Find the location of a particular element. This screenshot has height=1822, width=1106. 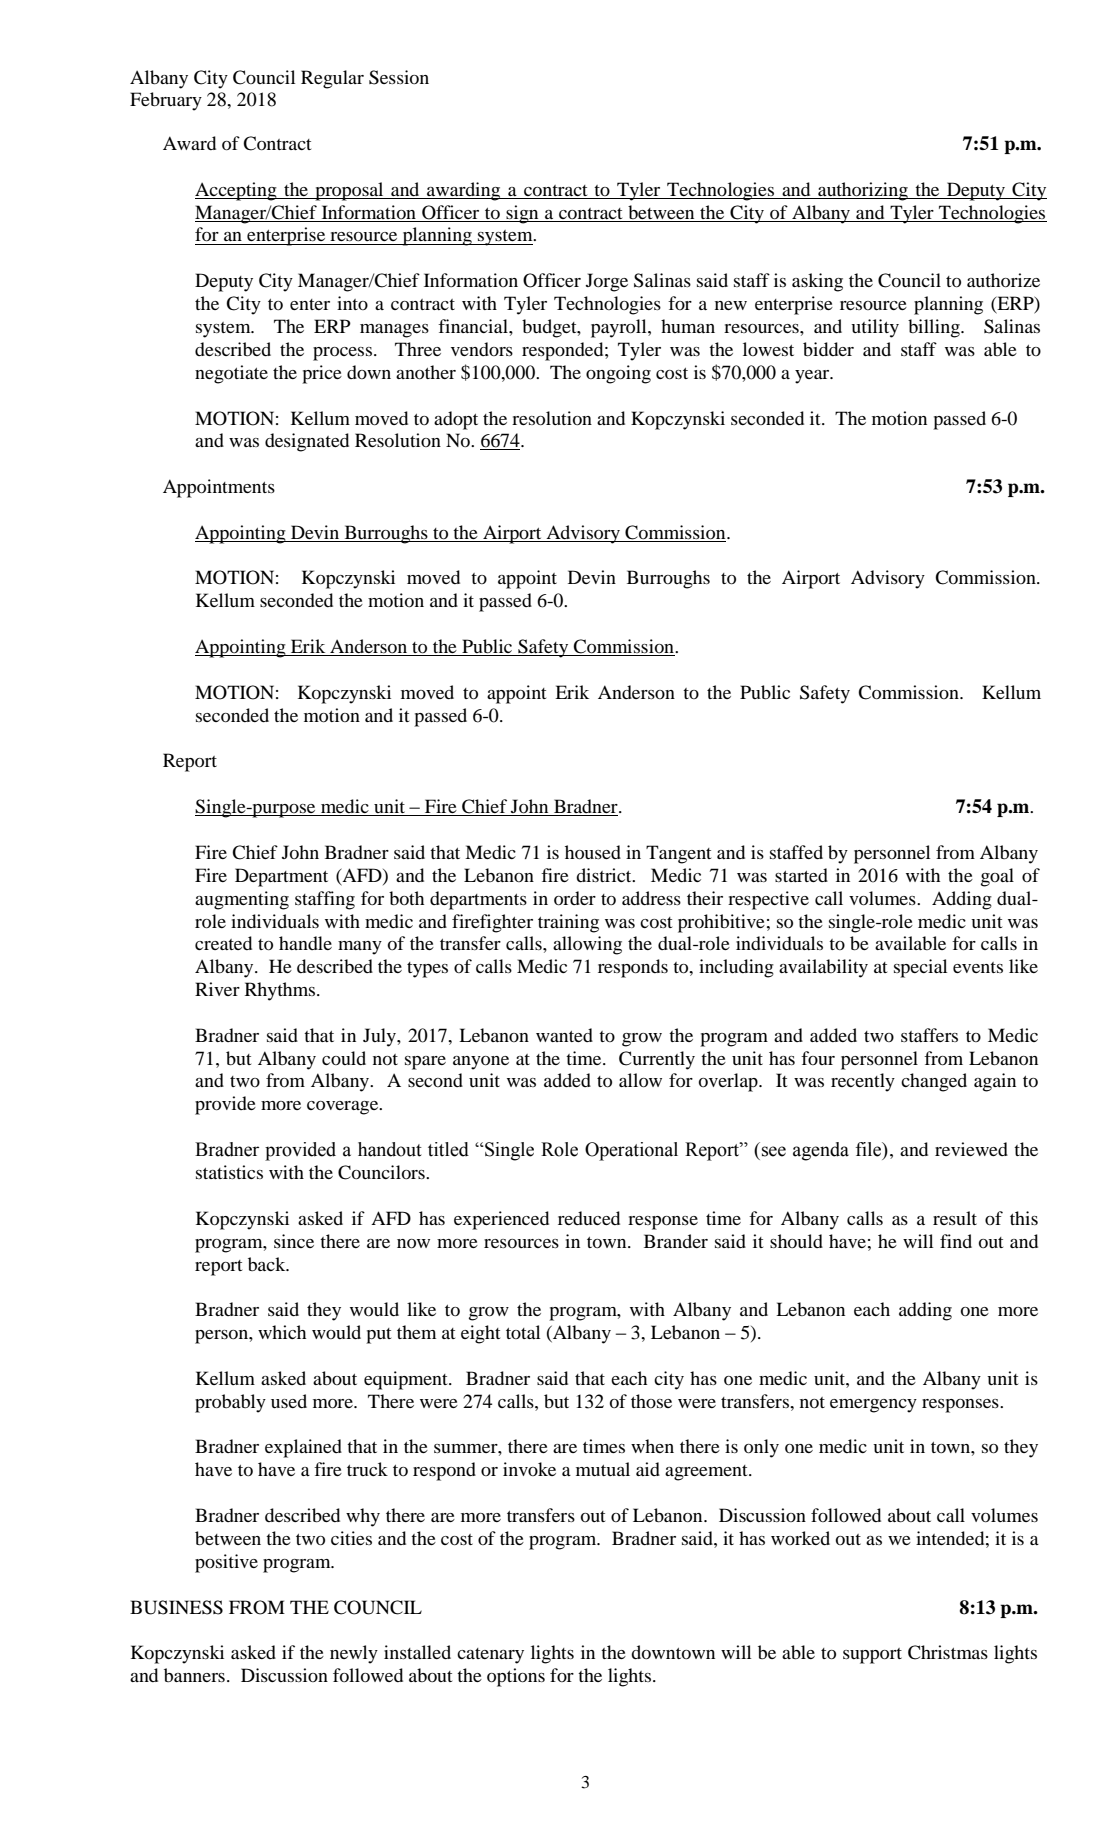

augmenting is located at coordinates (242, 900).
